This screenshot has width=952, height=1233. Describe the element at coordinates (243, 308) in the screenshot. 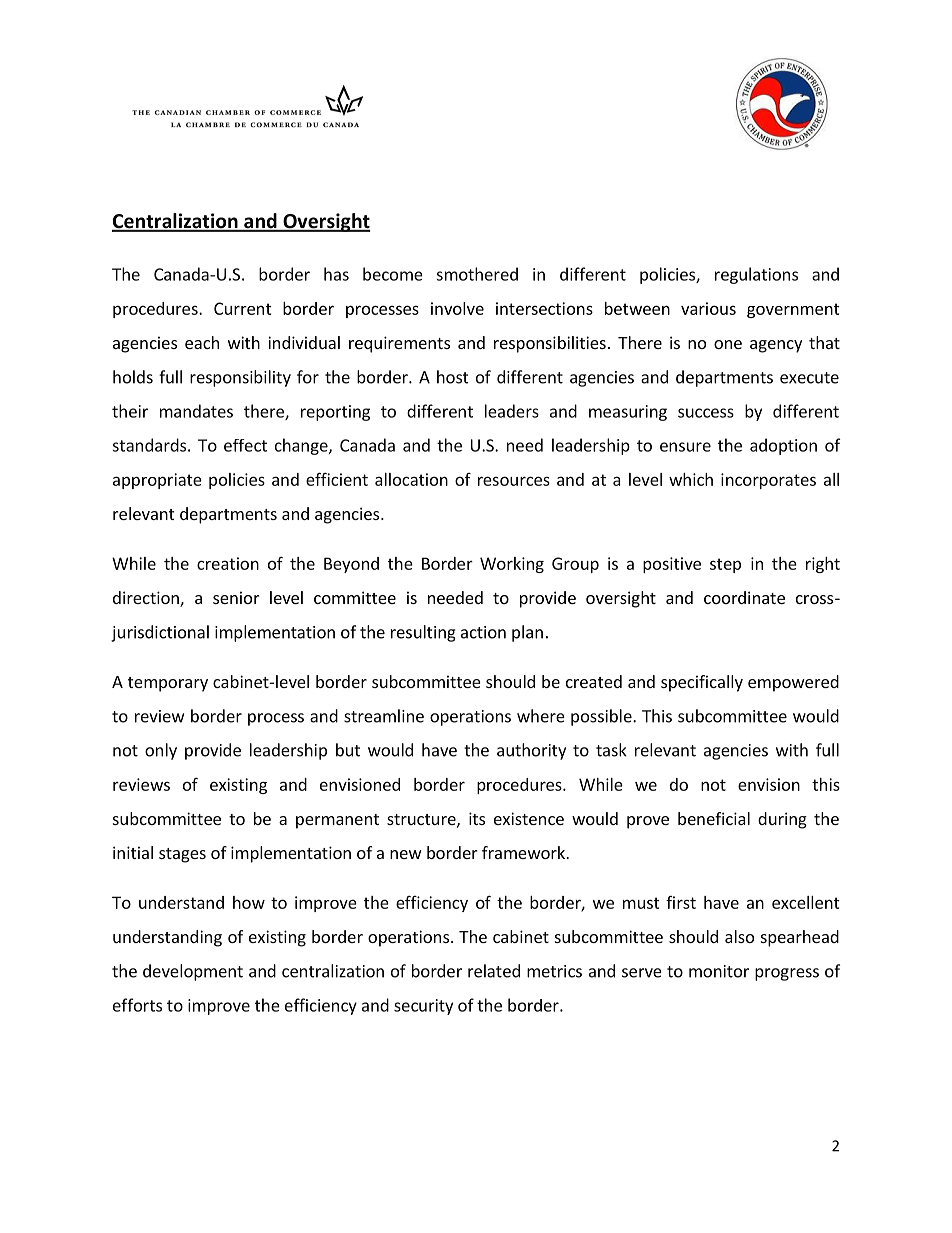

I see `Current` at that location.
